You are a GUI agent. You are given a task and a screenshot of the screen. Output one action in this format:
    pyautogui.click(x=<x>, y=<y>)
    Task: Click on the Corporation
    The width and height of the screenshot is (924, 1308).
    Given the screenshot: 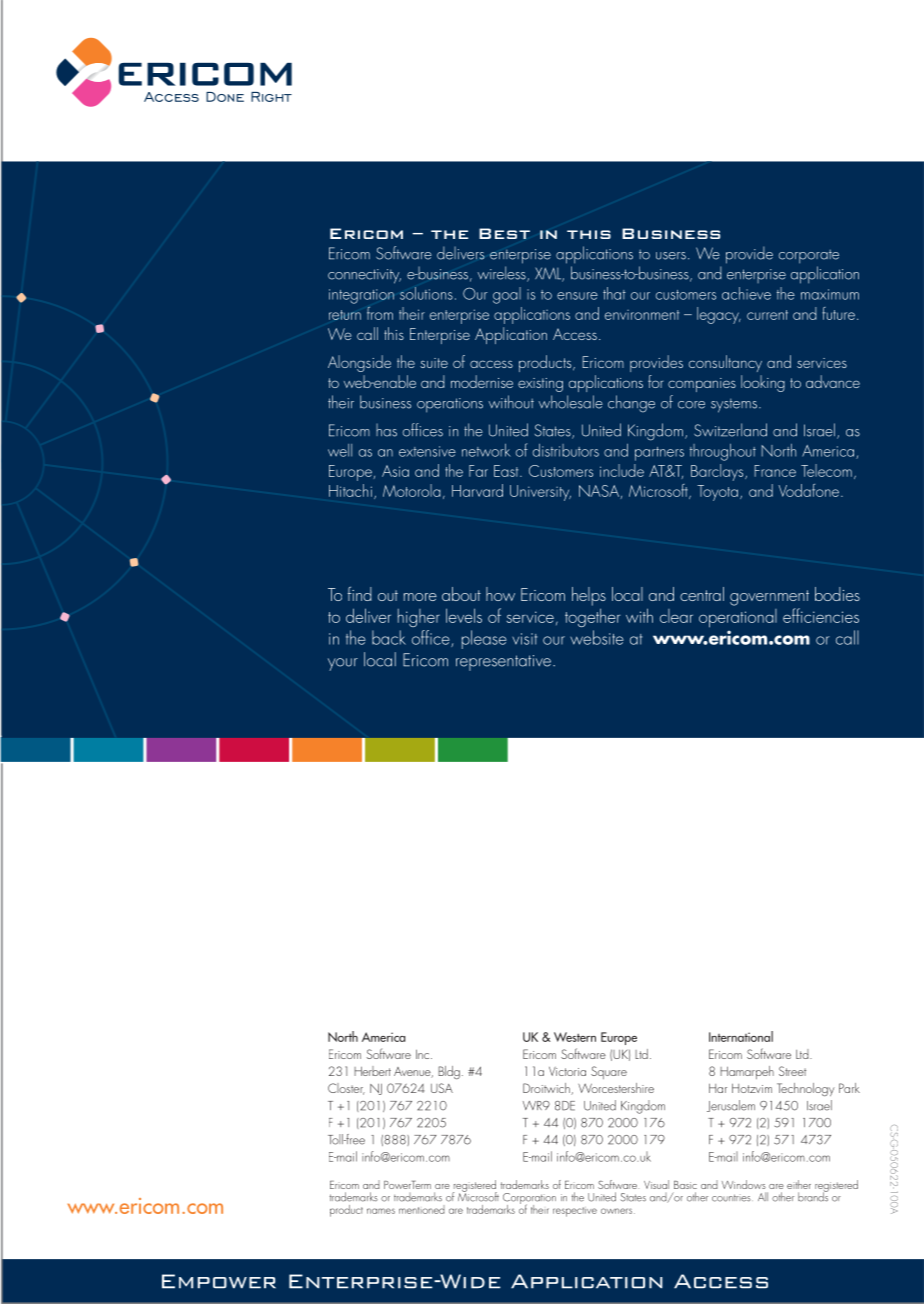 What is the action you would take?
    pyautogui.click(x=529, y=1200)
